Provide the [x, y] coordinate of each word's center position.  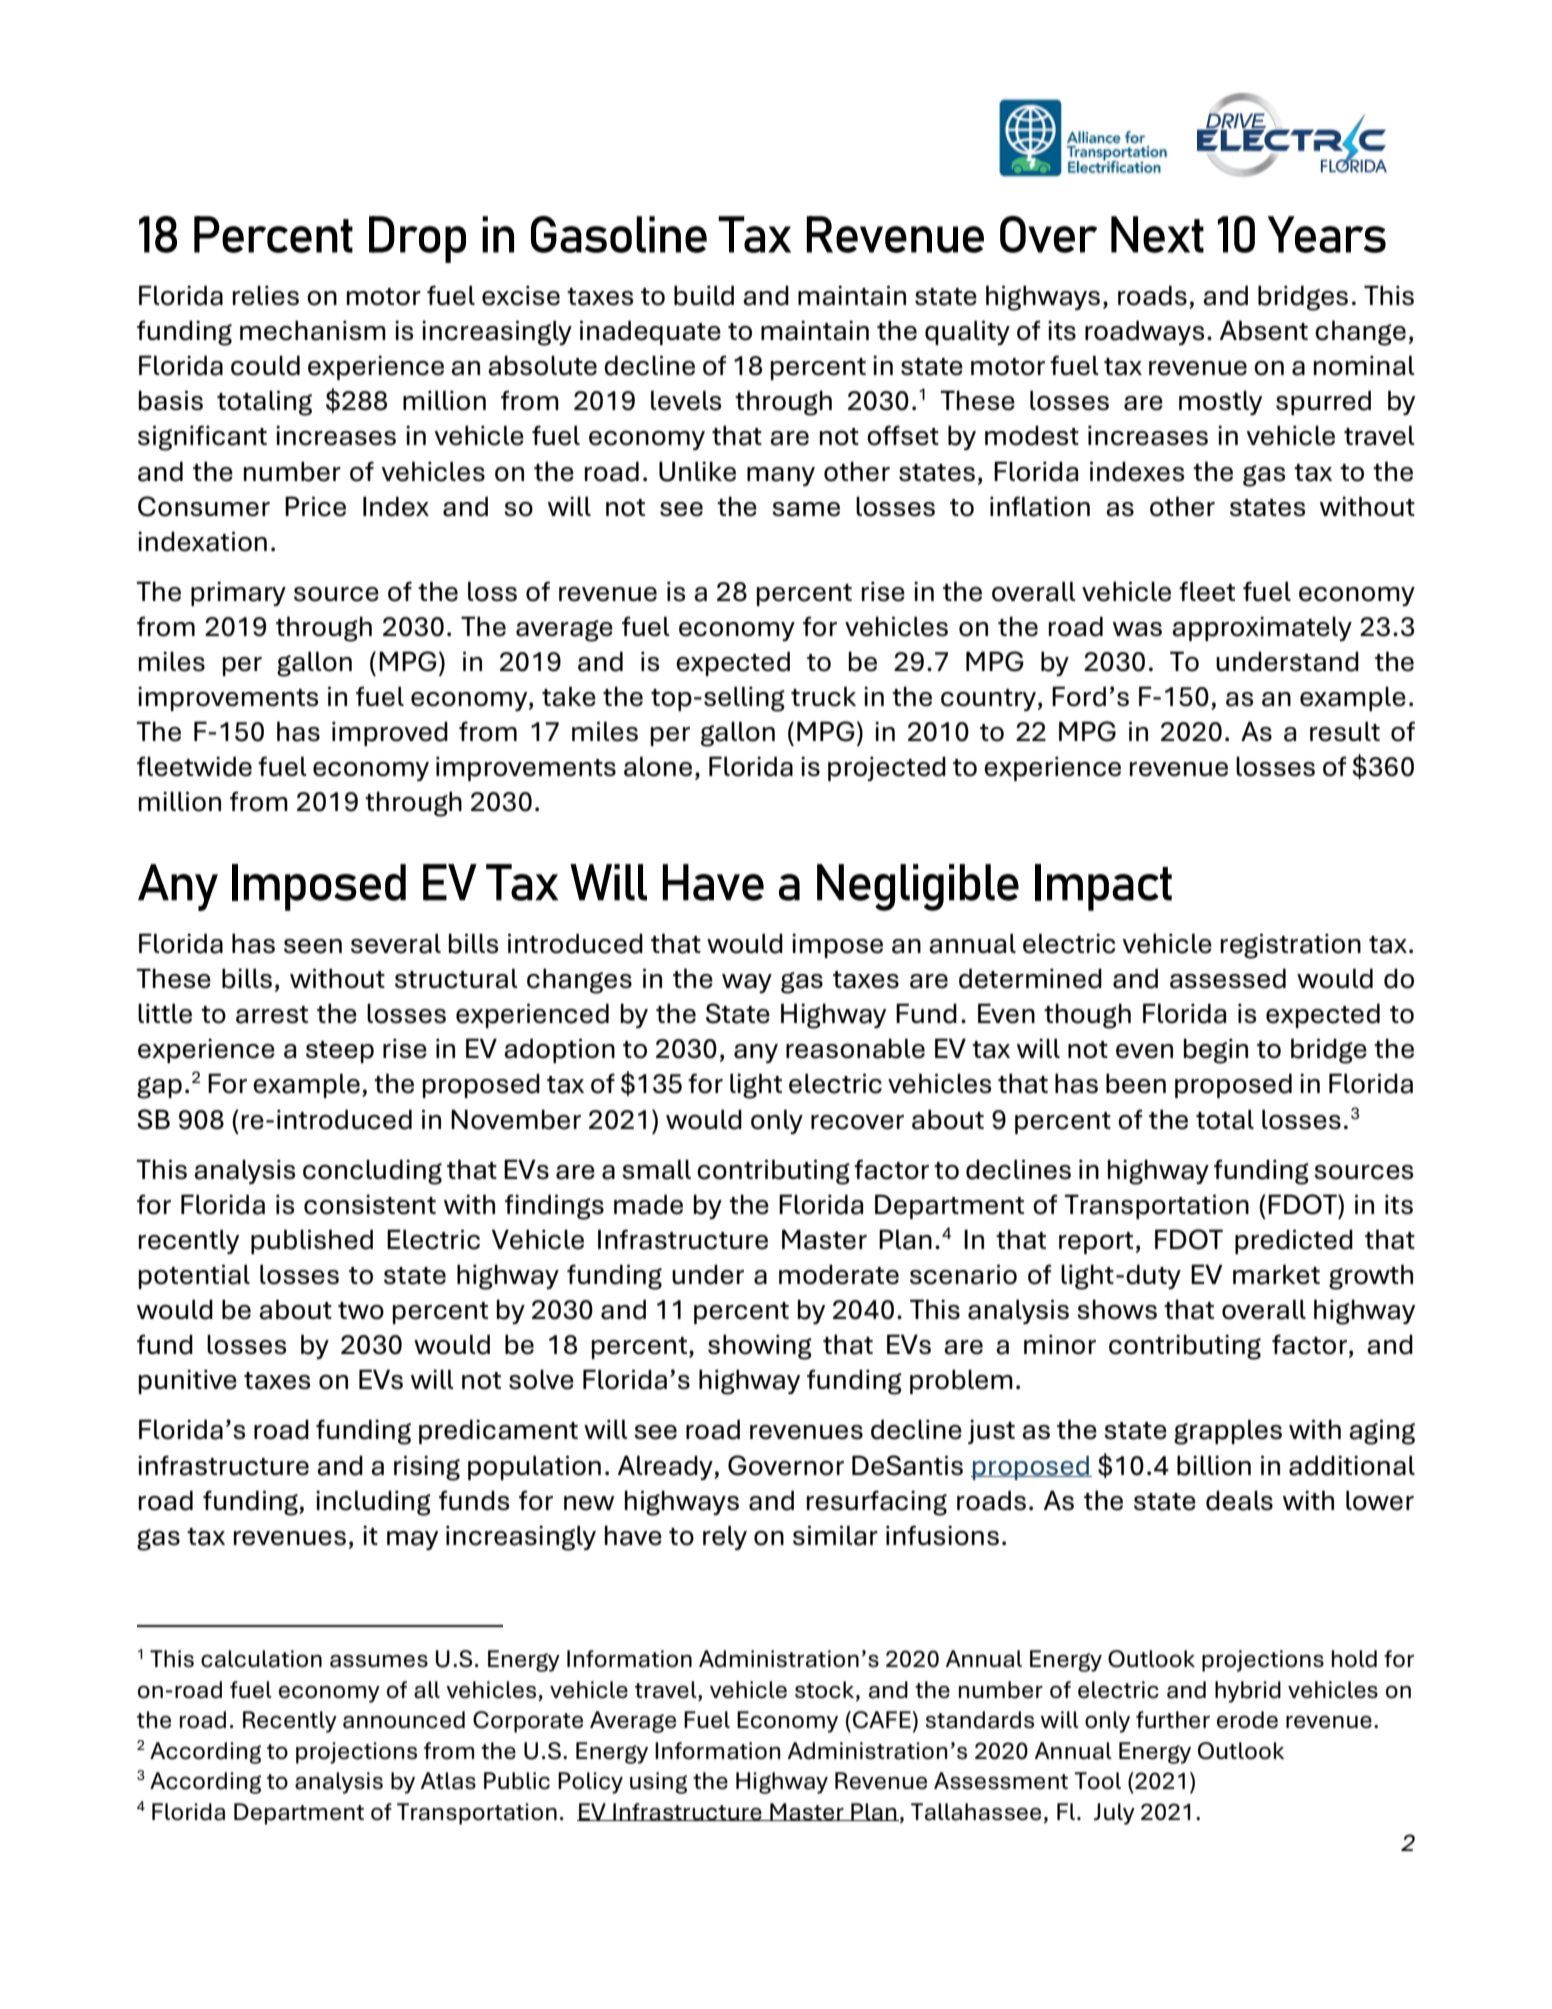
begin [1216, 1051]
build [704, 295]
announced [404, 1720]
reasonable [855, 1048]
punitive [188, 1381]
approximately [1262, 628]
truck [823, 696]
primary [238, 593]
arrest [272, 1015]
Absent [1264, 330]
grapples [1228, 1432]
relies [266, 295]
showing [760, 1347]
